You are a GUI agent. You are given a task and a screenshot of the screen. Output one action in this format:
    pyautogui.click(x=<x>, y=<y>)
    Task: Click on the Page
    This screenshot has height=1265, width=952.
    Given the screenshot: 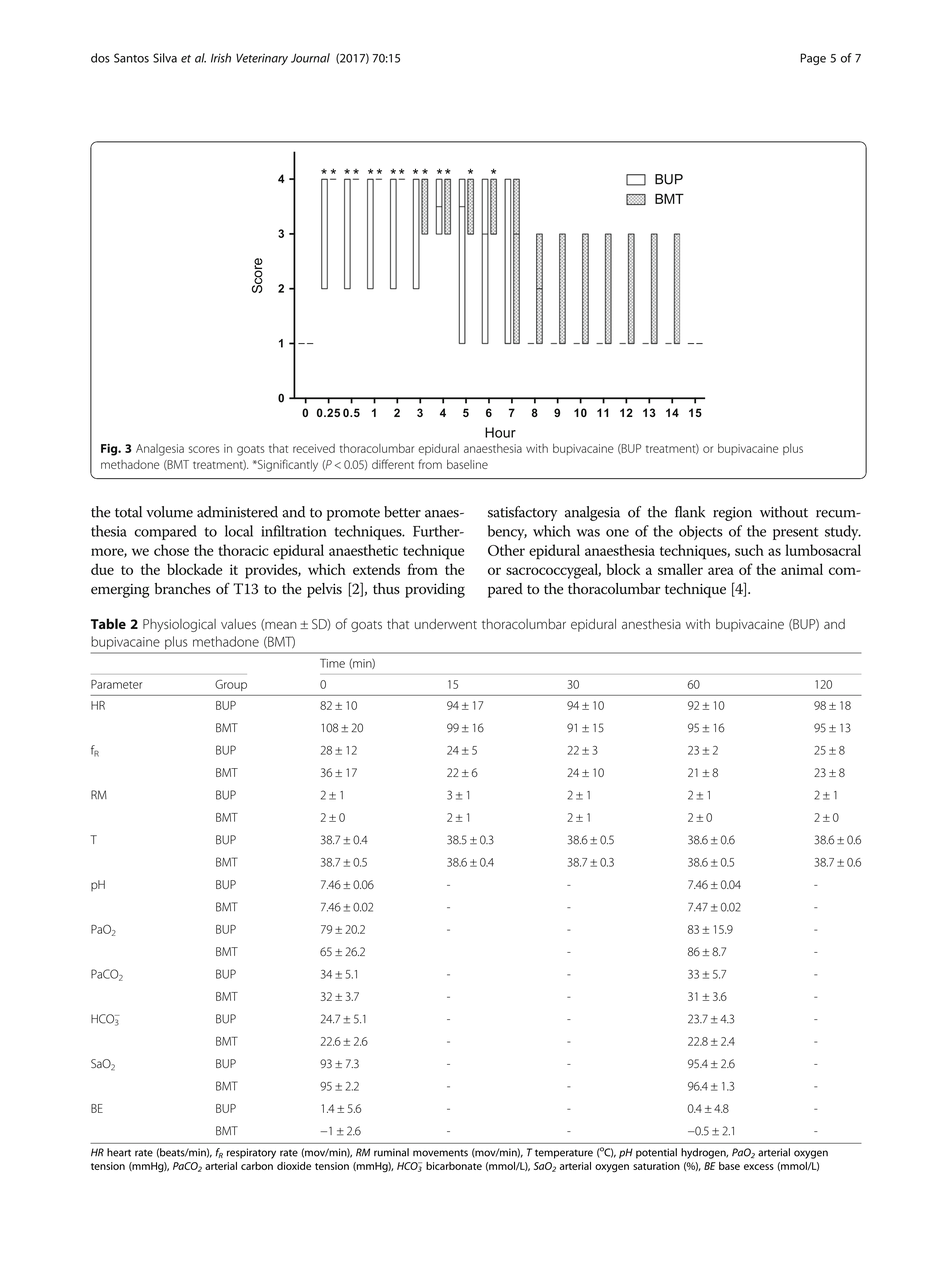 What is the action you would take?
    pyautogui.click(x=813, y=59)
